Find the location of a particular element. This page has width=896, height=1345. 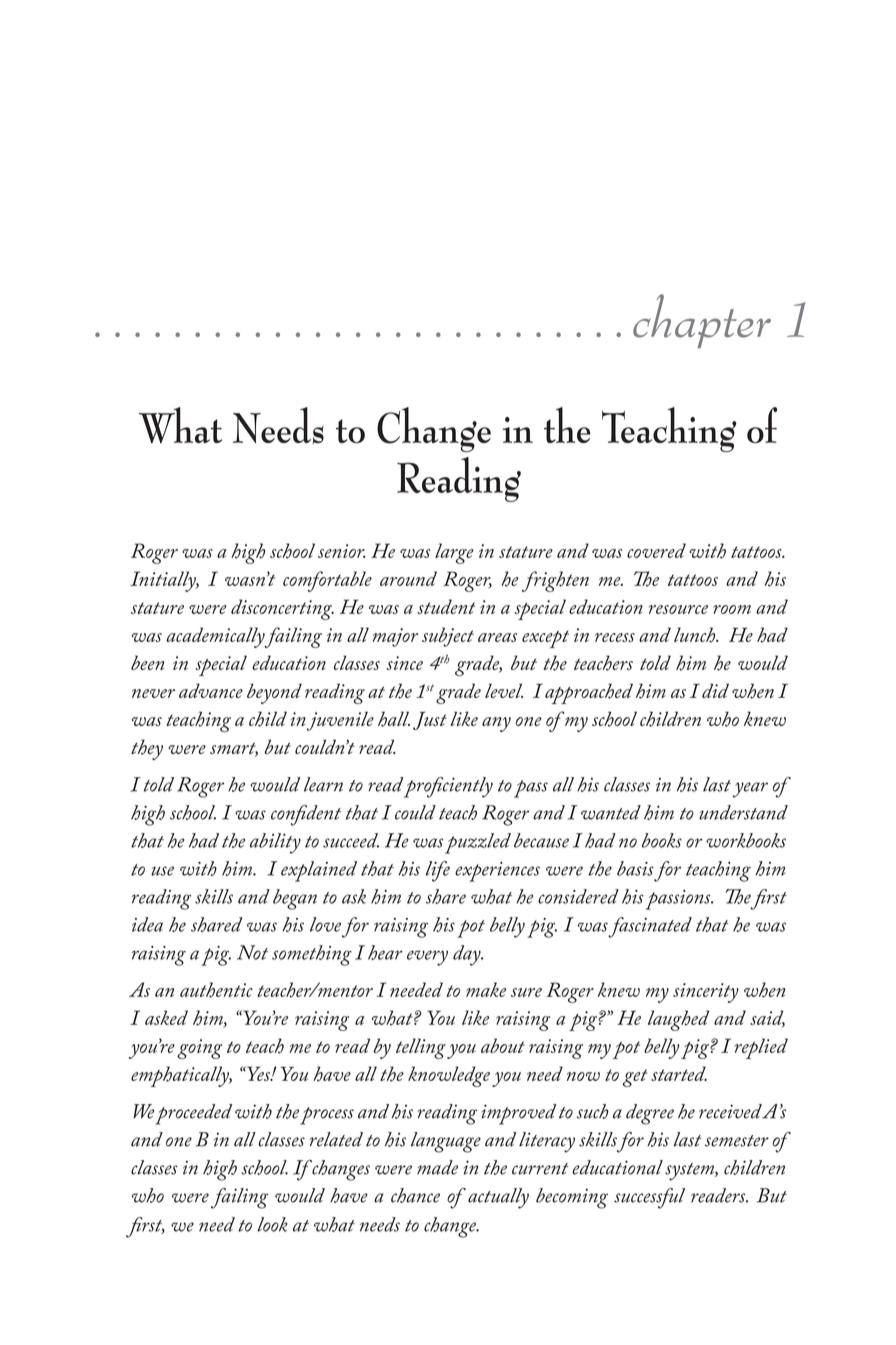

senior is located at coordinates (342, 551).
